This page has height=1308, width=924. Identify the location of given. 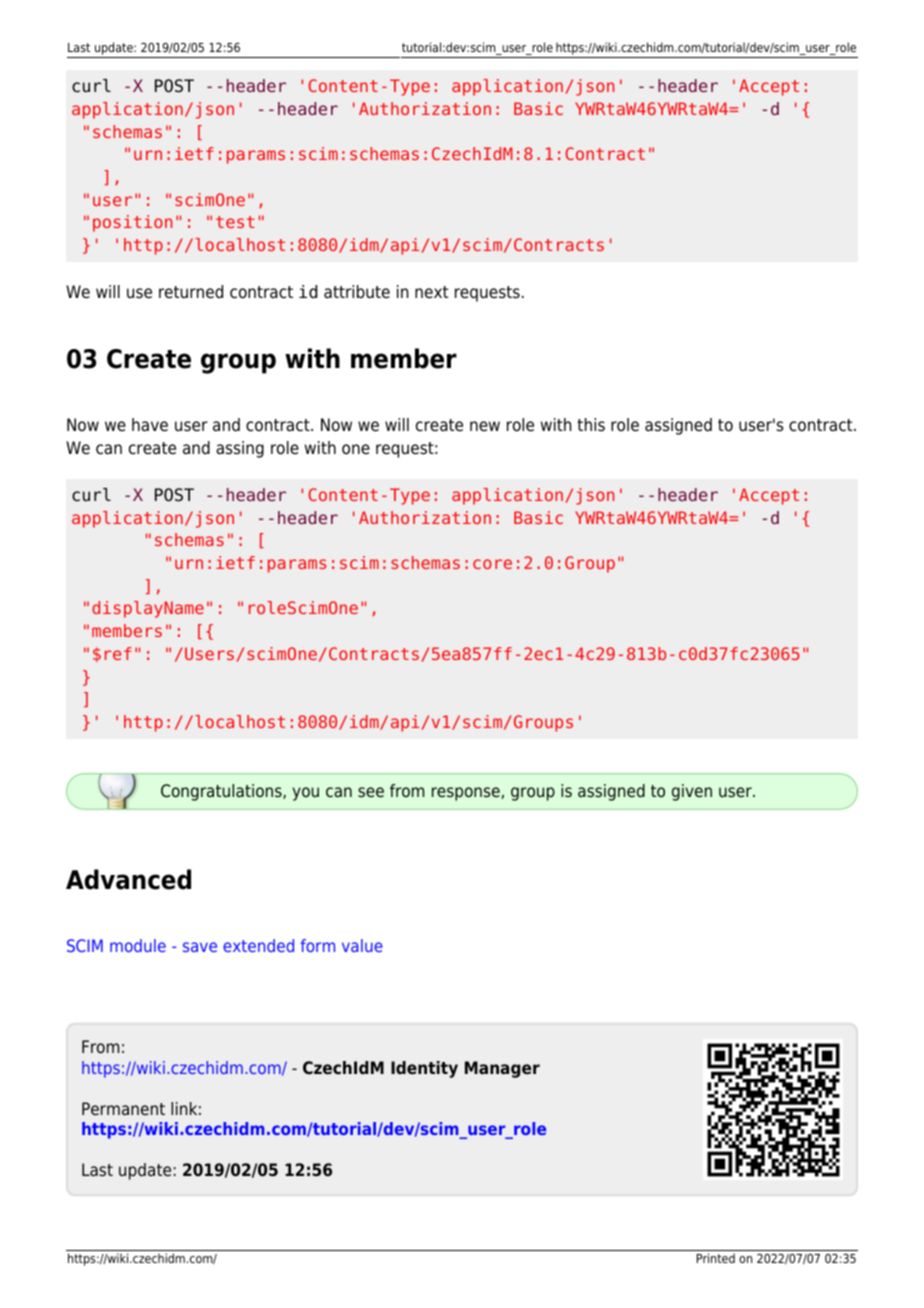
(692, 792).
